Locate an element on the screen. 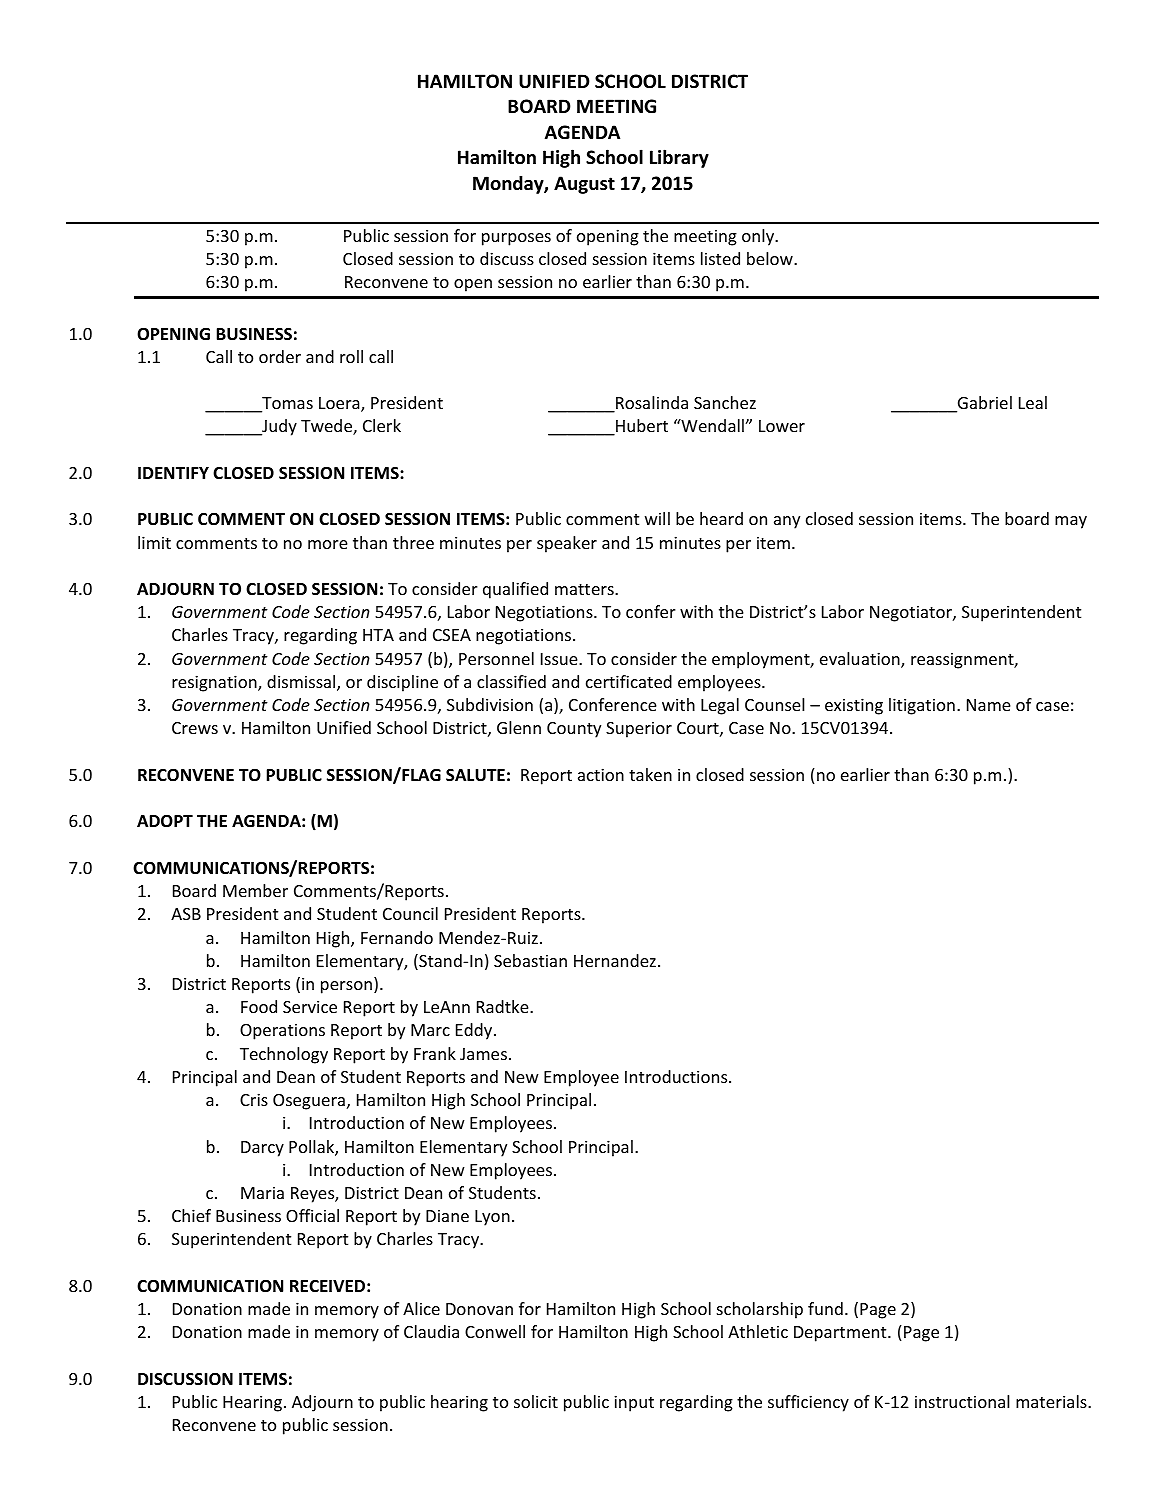 The height and width of the screenshot is (1507, 1165). order is located at coordinates (280, 356).
